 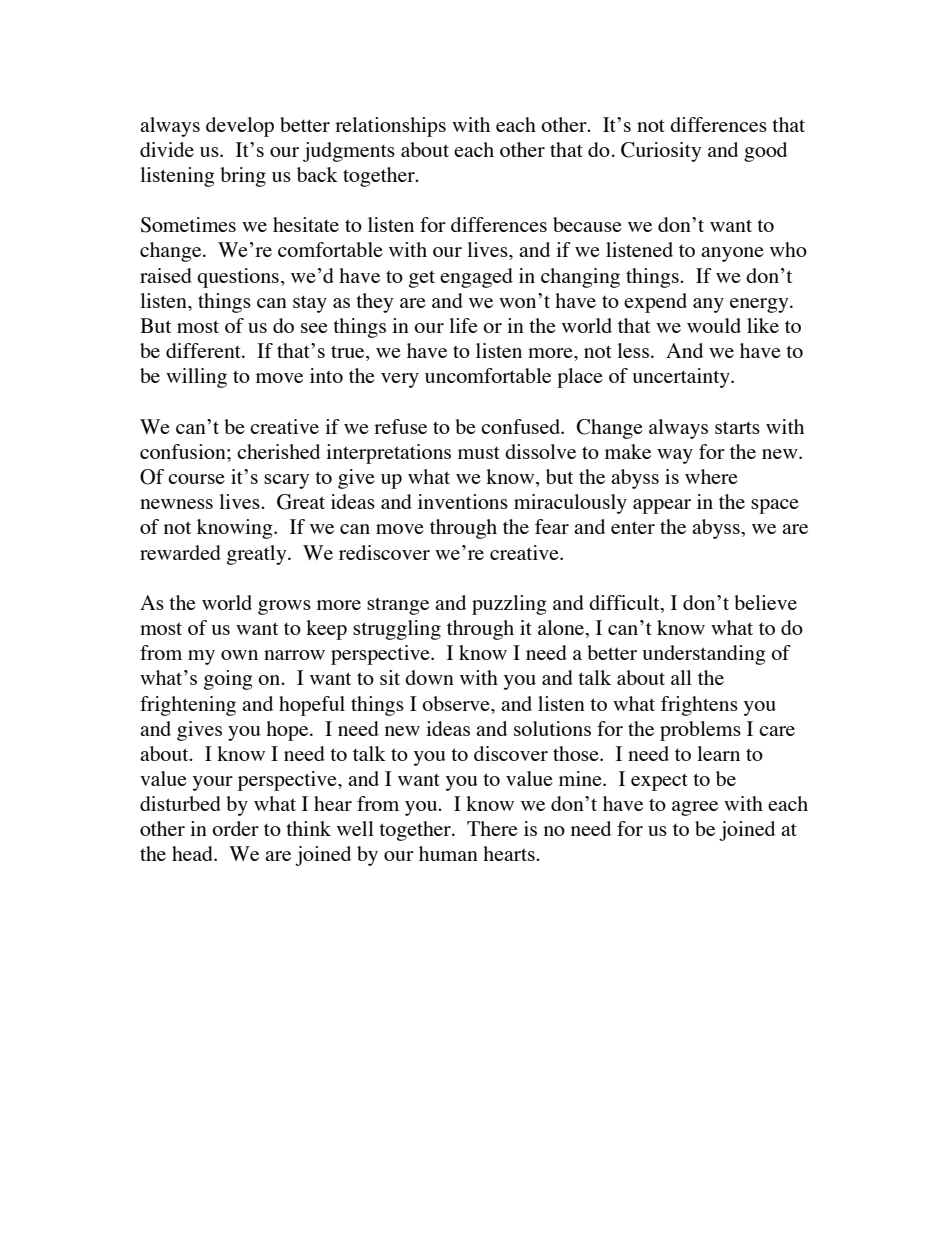 What do you see at coordinates (390, 127) in the screenshot?
I see `relationships` at bounding box center [390, 127].
